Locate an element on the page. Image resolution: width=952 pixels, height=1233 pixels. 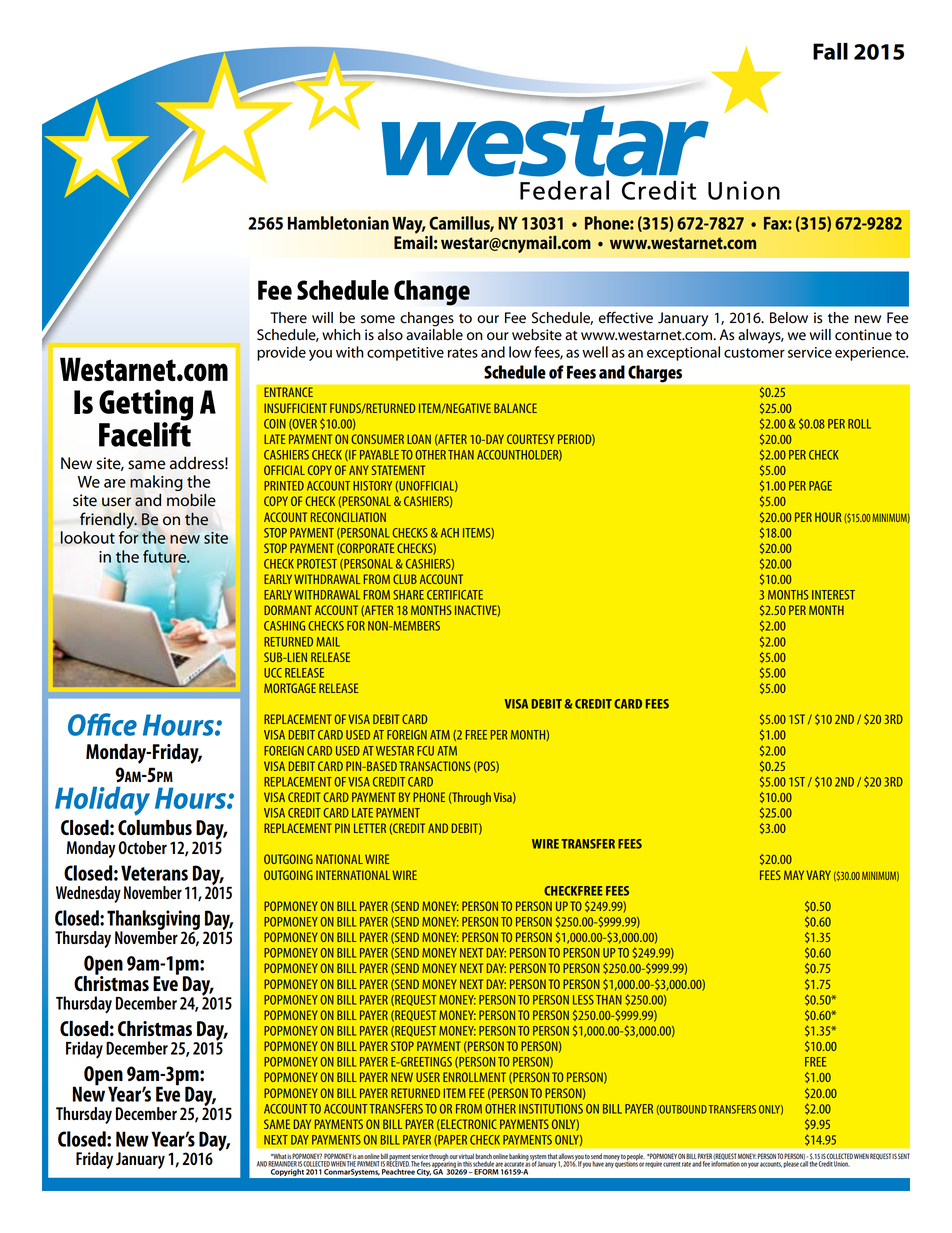
Below is located at coordinates (789, 318).
